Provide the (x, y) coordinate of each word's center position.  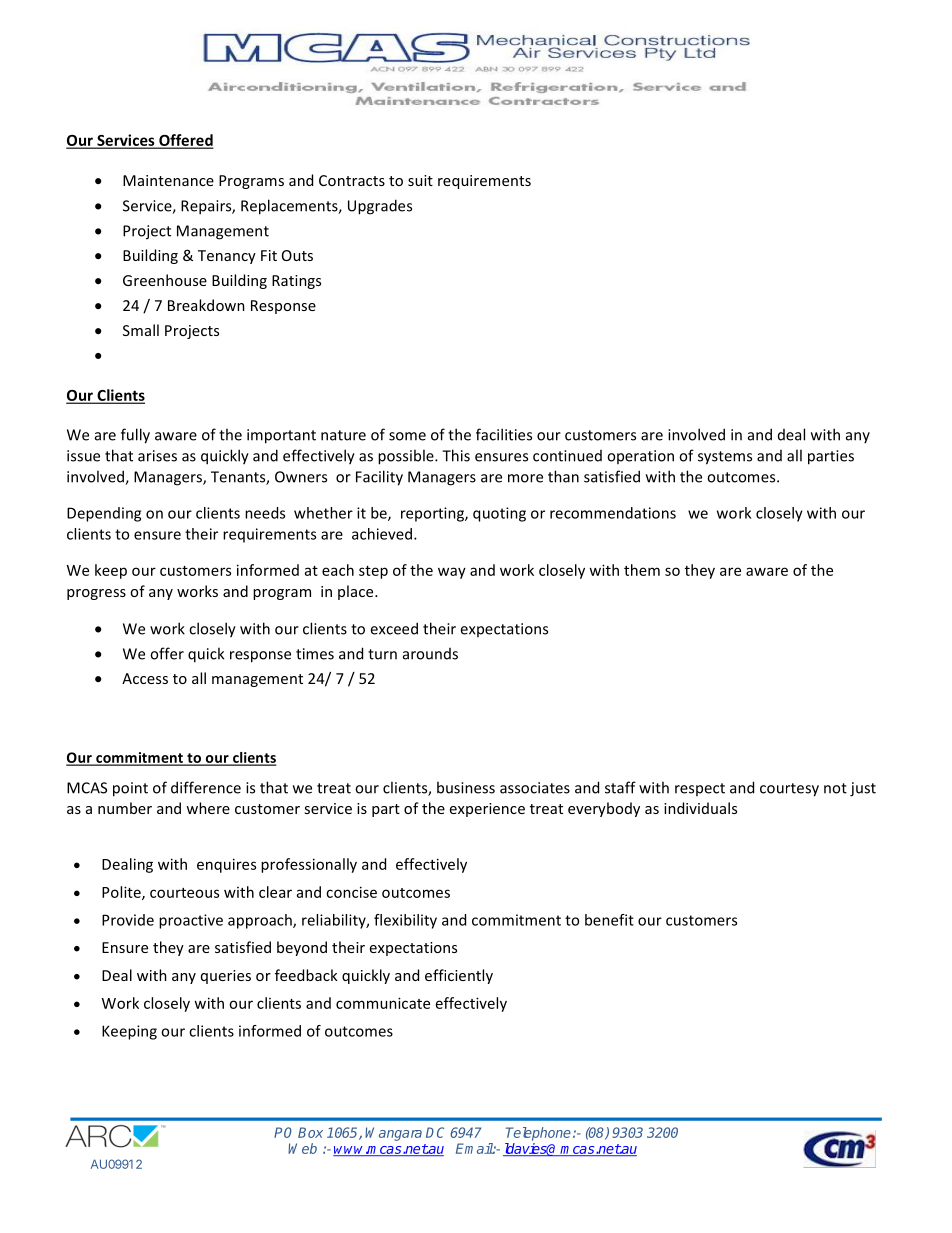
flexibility (405, 921)
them (642, 570)
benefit (609, 920)
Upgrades (380, 207)
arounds (430, 654)
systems (725, 458)
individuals (700, 808)
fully (135, 436)
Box (310, 1132)
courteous (184, 893)
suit (420, 180)
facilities (504, 434)
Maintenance (168, 180)
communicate (383, 1003)
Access (145, 678)
